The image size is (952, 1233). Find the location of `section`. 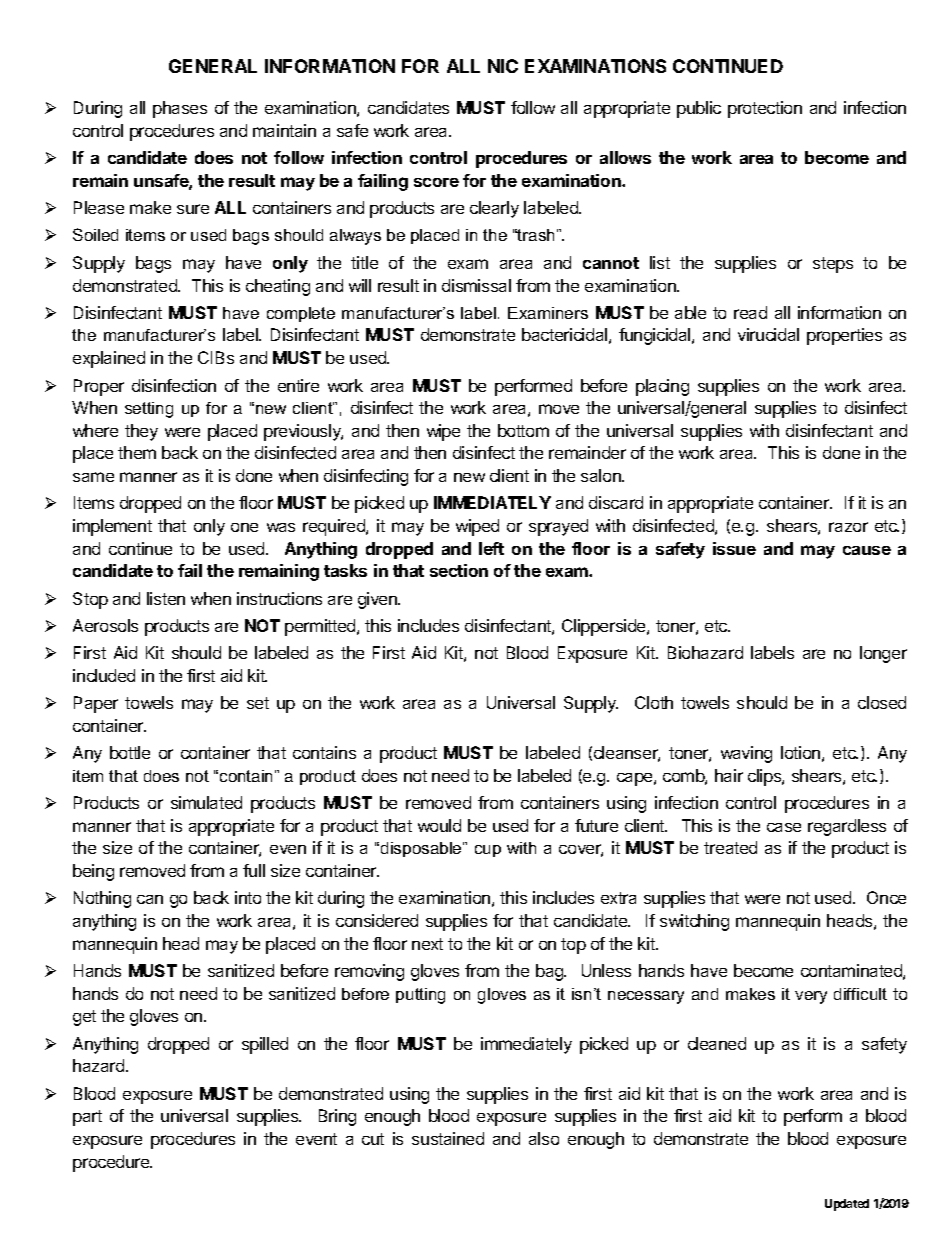

section is located at coordinates (459, 570).
